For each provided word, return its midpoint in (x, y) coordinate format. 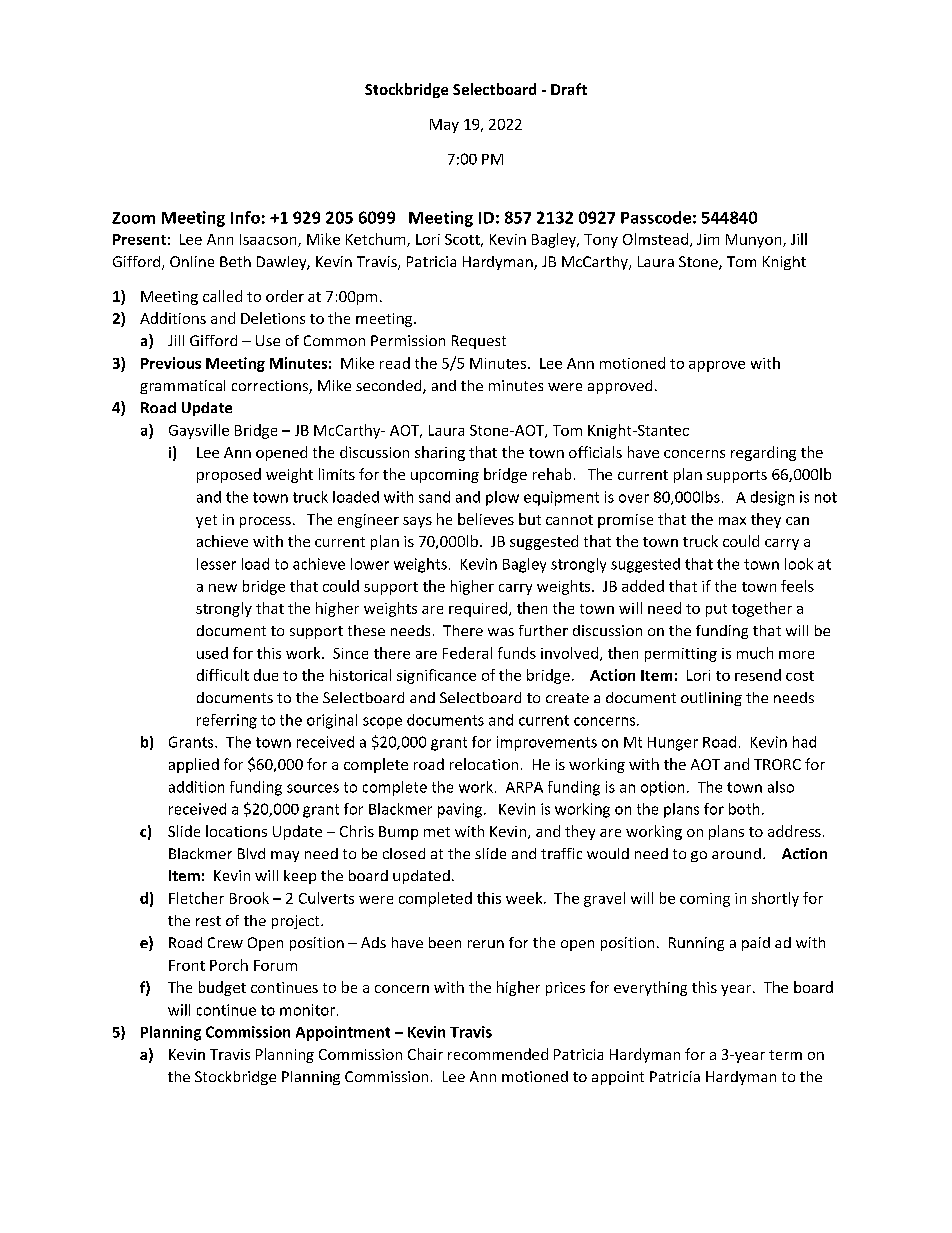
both (744, 809)
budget (222, 988)
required (478, 609)
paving (461, 810)
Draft (569, 89)
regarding (763, 453)
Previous (171, 363)
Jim (708, 239)
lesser (216, 564)
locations (236, 831)
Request (479, 342)
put (716, 610)
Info (245, 217)
